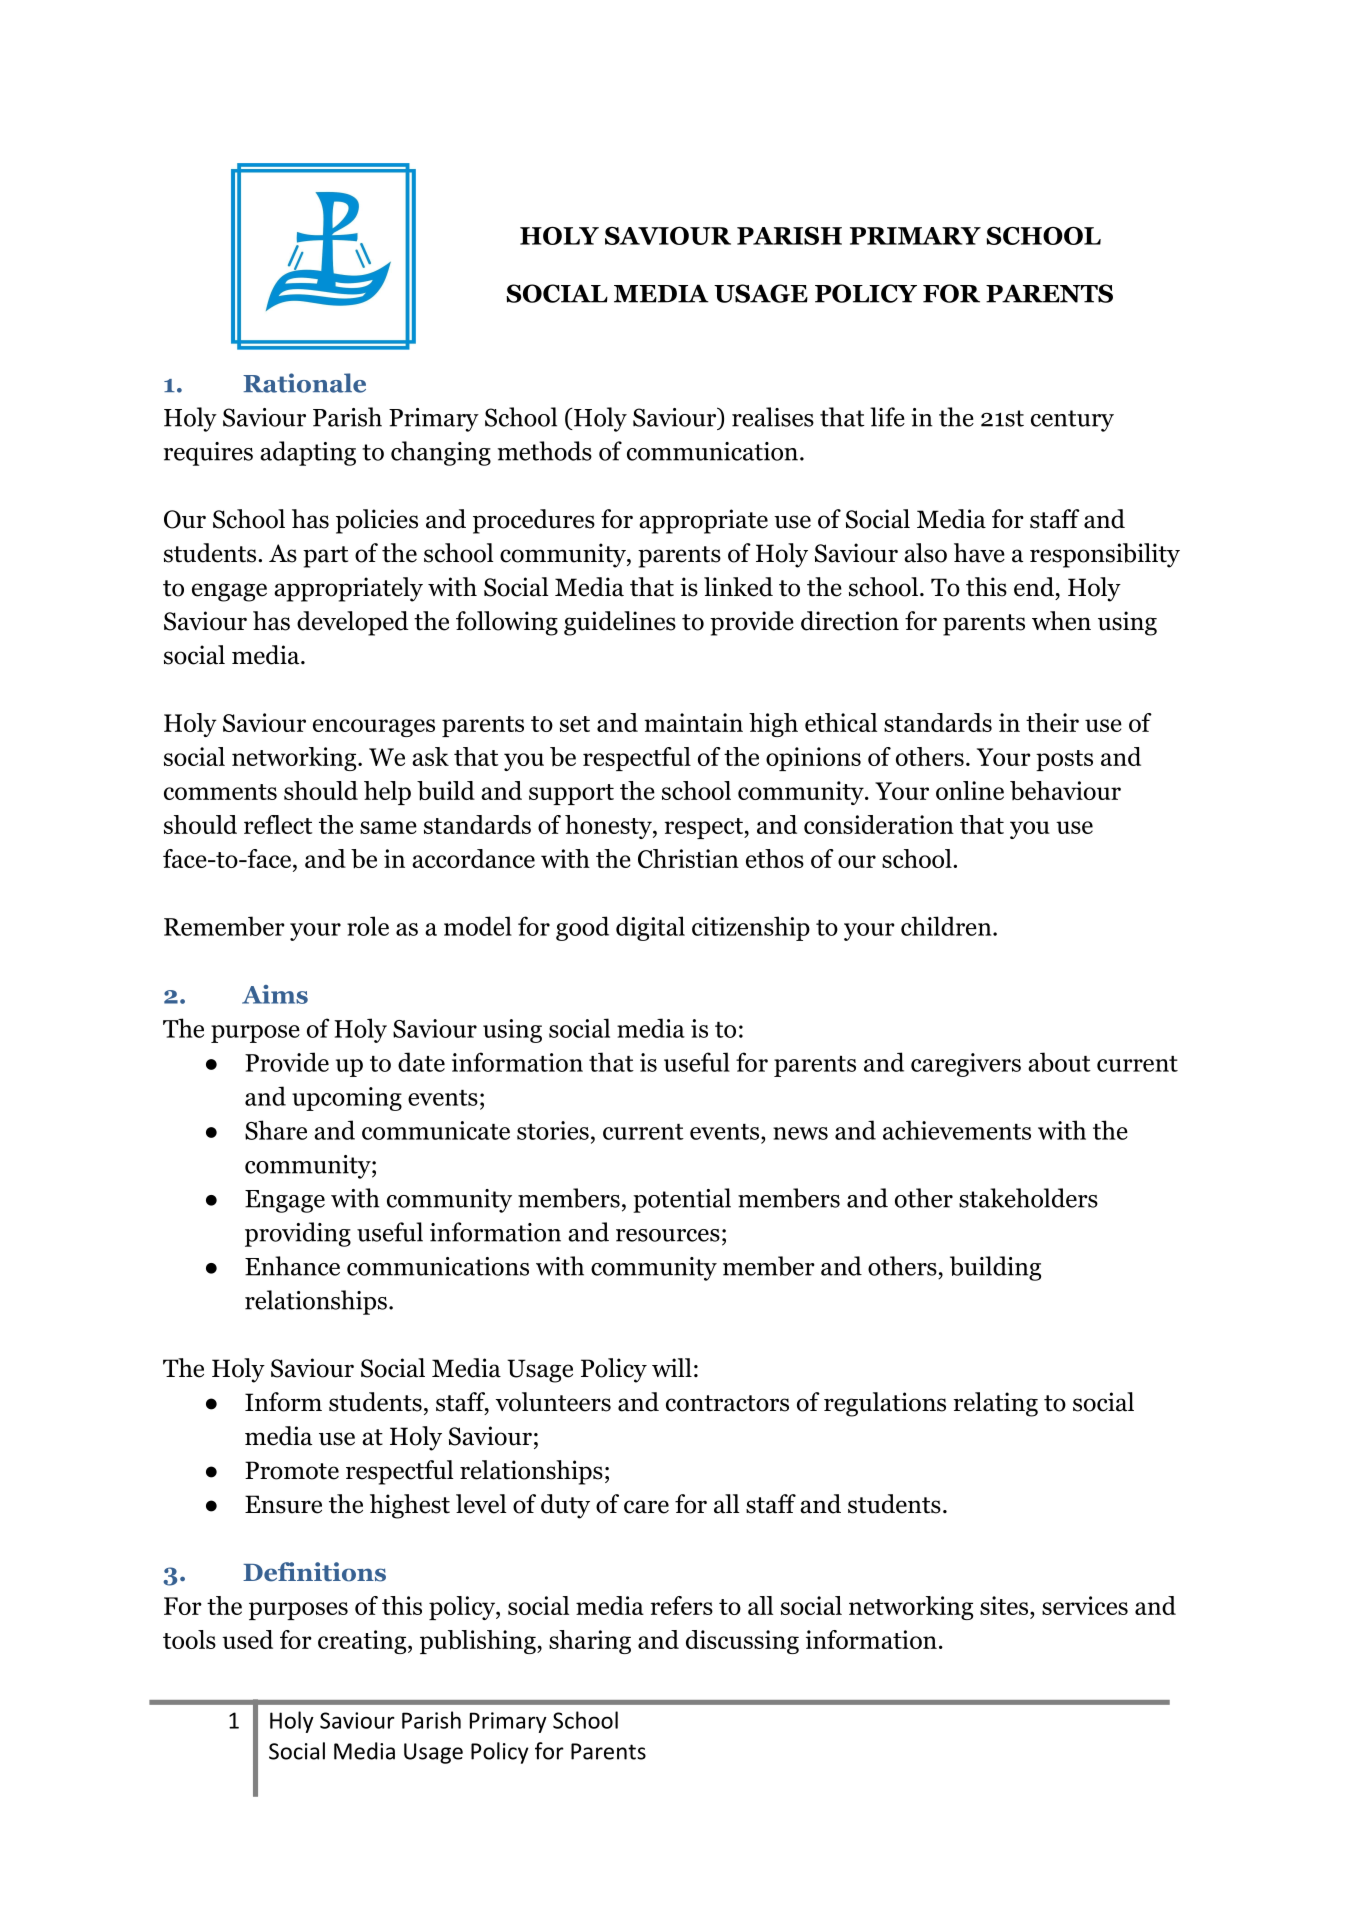 The width and height of the image is (1348, 1907). Describe the element at coordinates (1072, 421) in the image. I see `century` at that location.
